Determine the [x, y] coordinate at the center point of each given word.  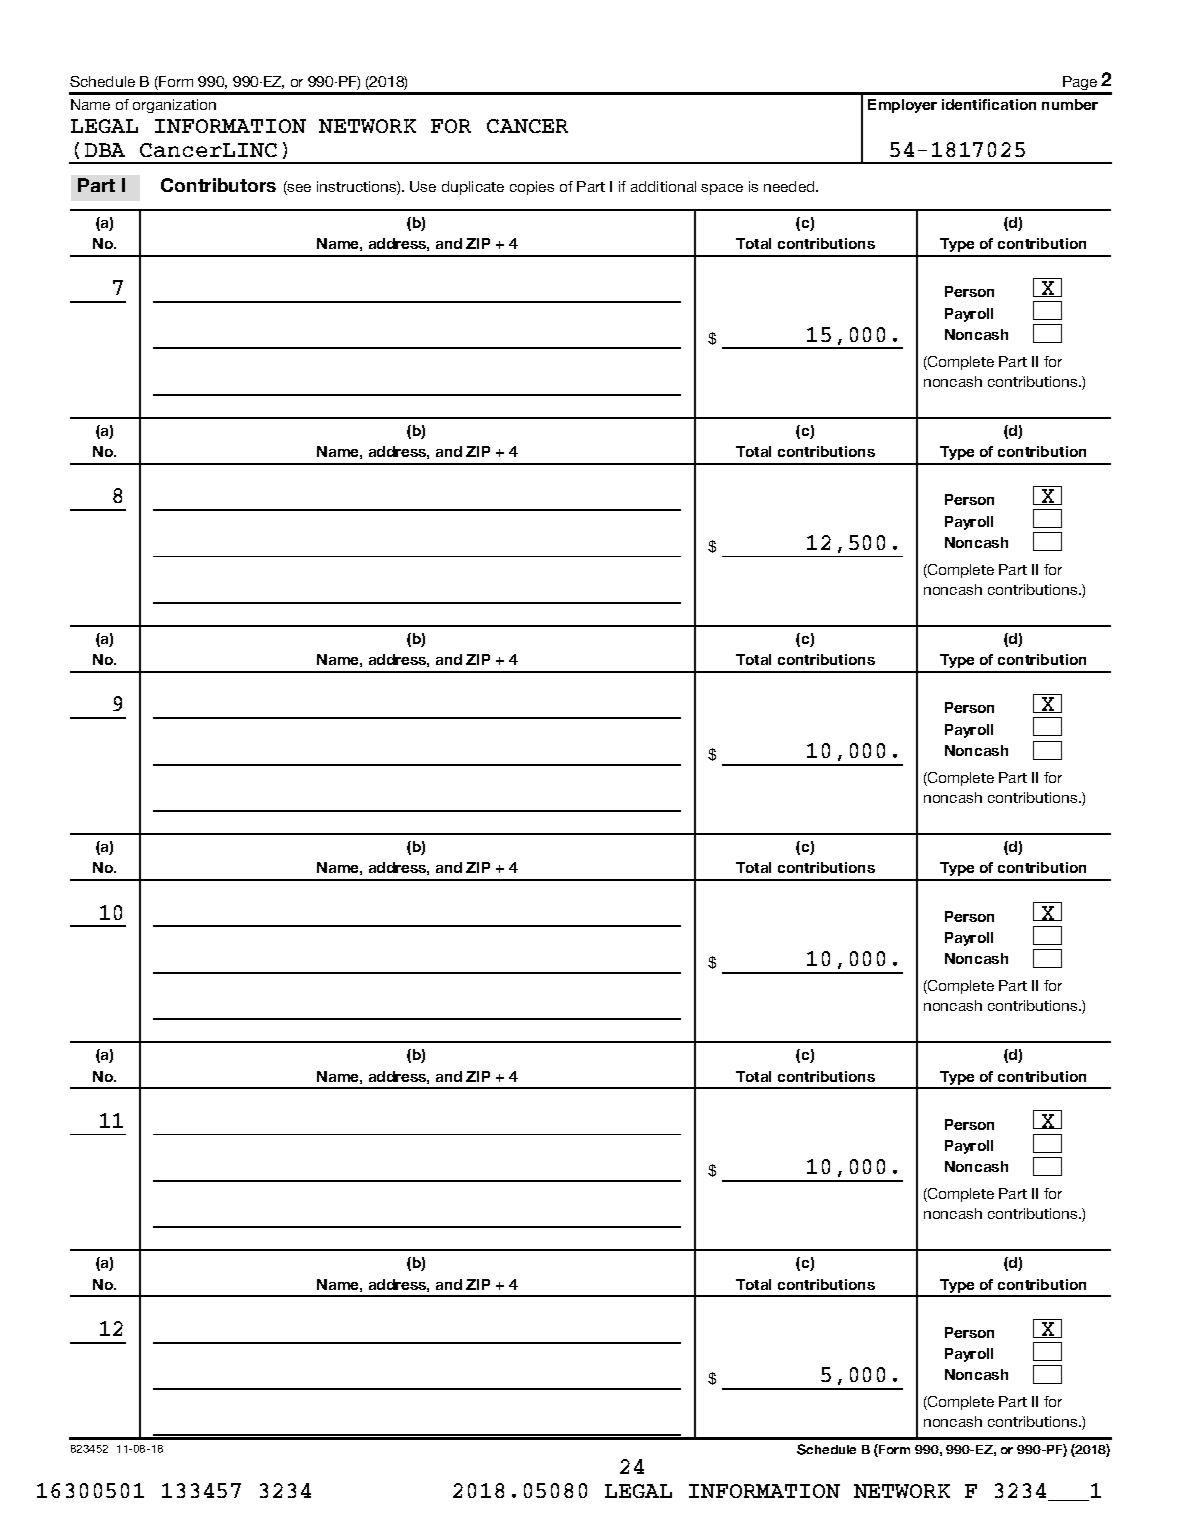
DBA [105, 150]
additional [663, 186]
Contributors [218, 185]
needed [790, 186]
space [722, 189]
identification [989, 104]
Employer [902, 106]
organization [174, 106]
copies [532, 188]
